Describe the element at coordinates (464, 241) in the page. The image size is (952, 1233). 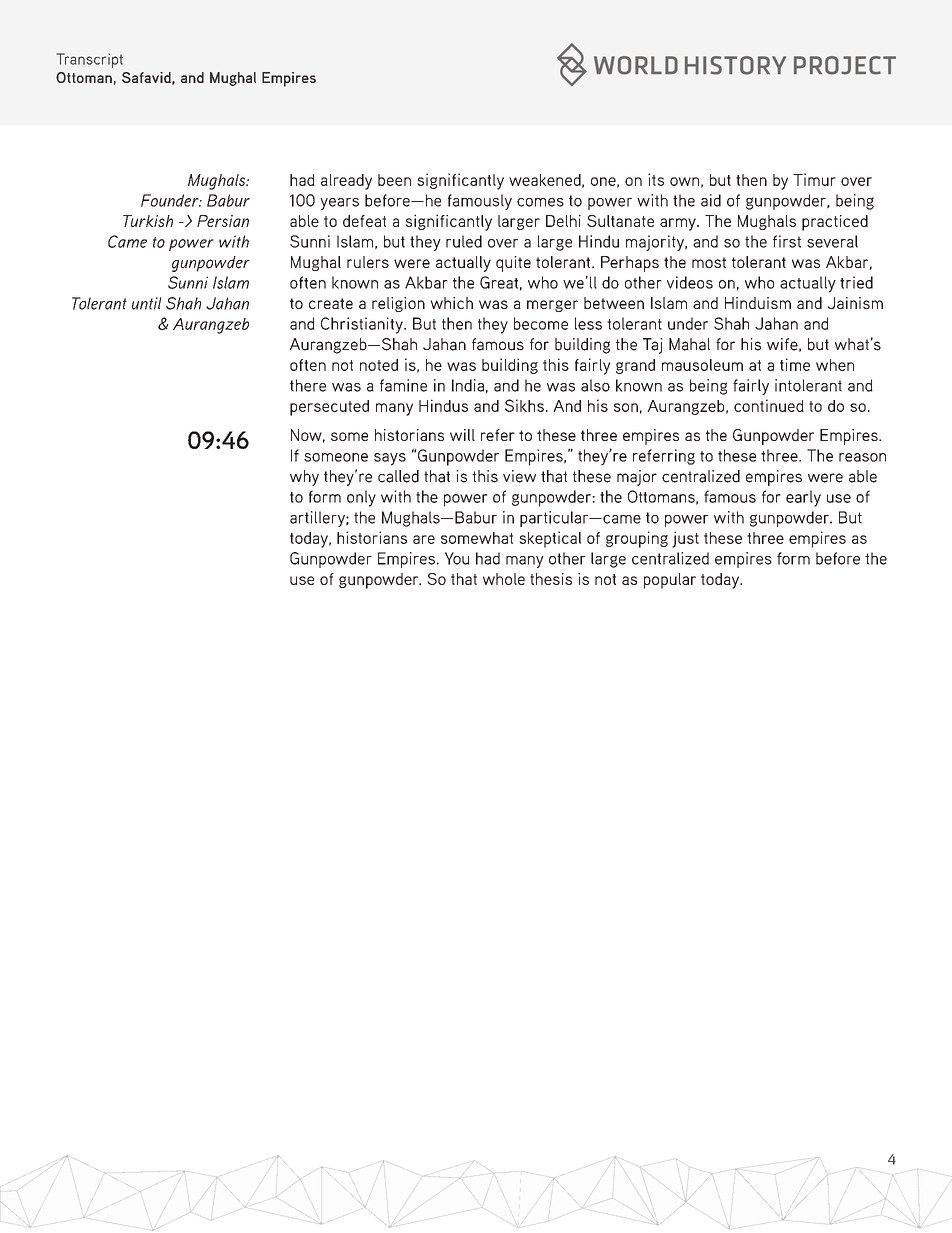
I see `ruled` at that location.
